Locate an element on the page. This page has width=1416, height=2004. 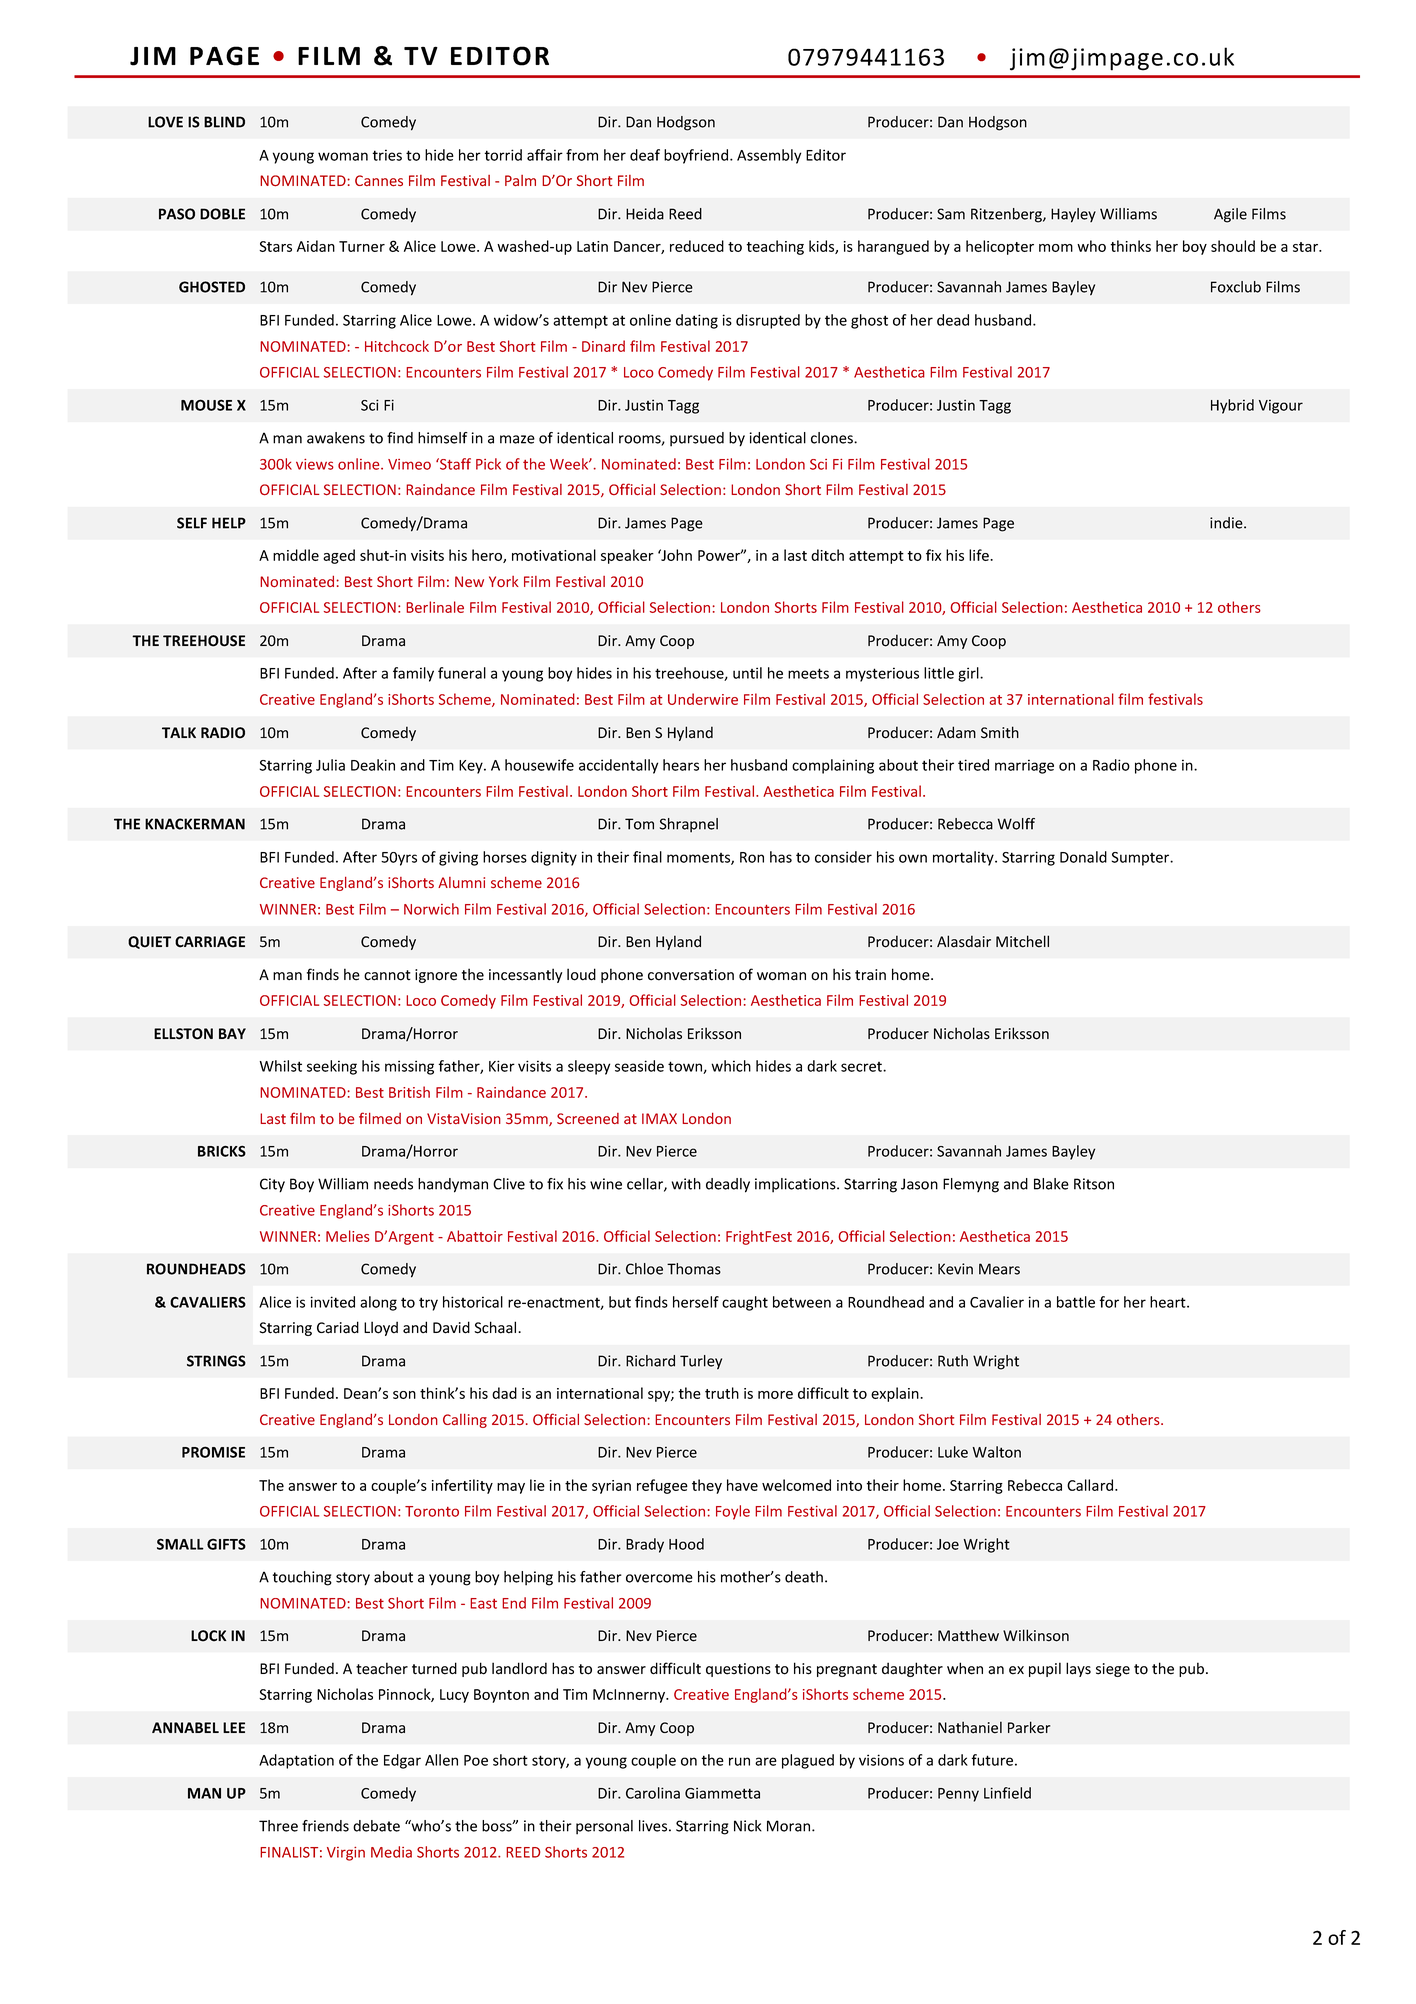
CARRIAGE is located at coordinates (210, 942).
